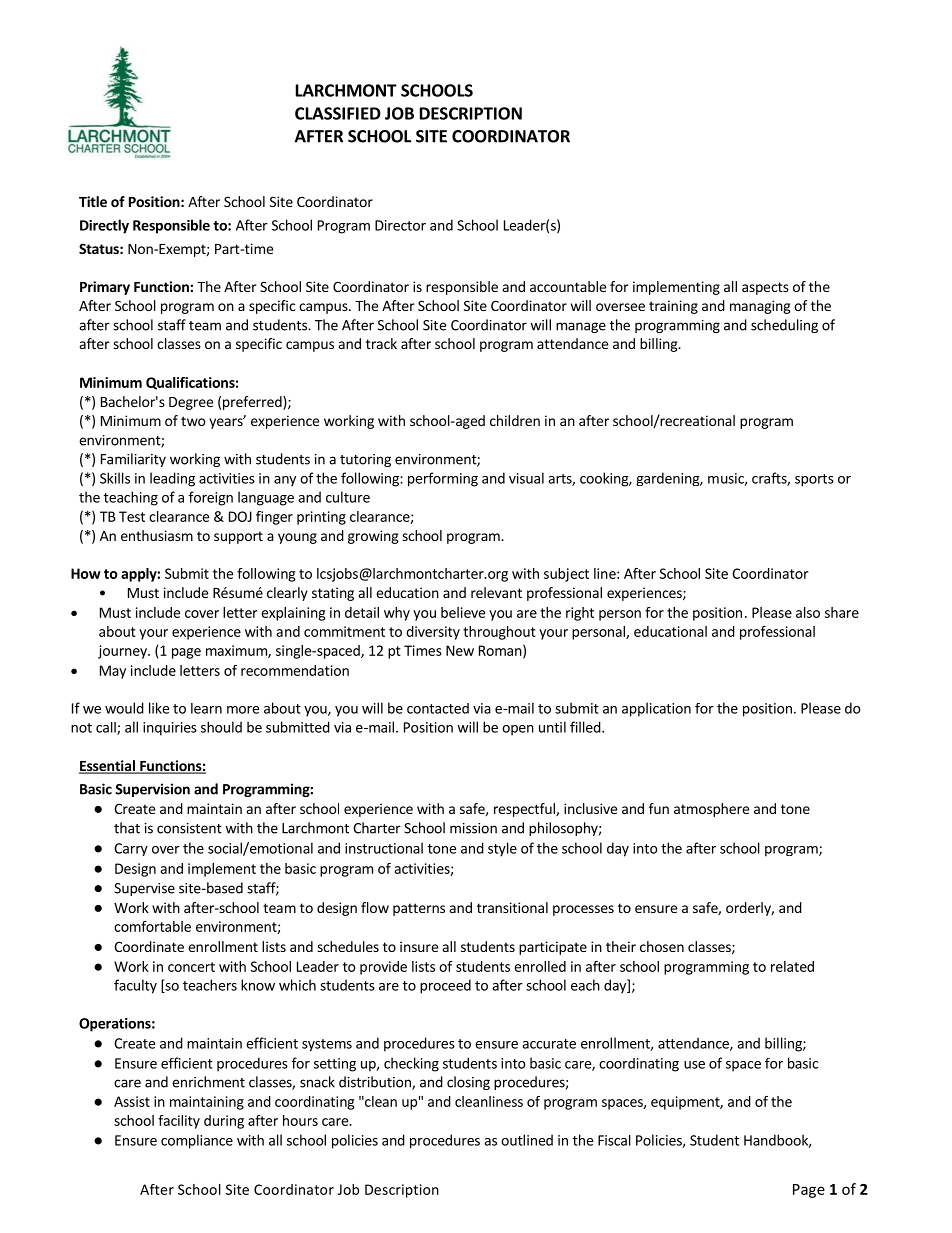 The height and width of the screenshot is (1233, 952). I want to click on sports, so click(814, 480).
